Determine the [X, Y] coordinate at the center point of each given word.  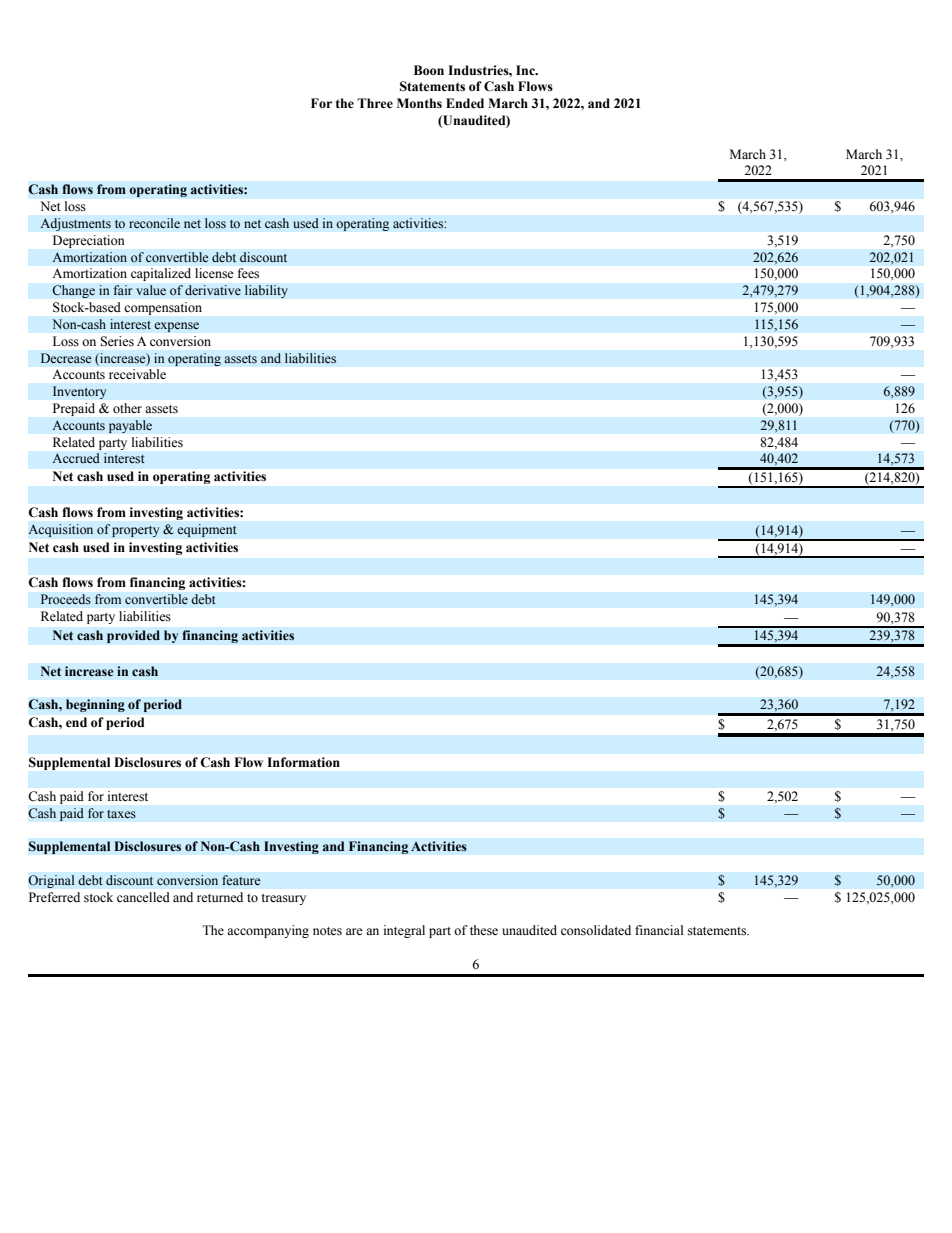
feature [241, 880]
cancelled [143, 897]
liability [266, 291]
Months [419, 103]
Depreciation [88, 241]
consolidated [596, 930]
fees [248, 273]
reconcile [154, 223]
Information [304, 762]
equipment [207, 530]
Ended [465, 103]
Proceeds [65, 599]
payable [130, 426]
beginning [95, 705]
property [136, 531]
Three [375, 103]
